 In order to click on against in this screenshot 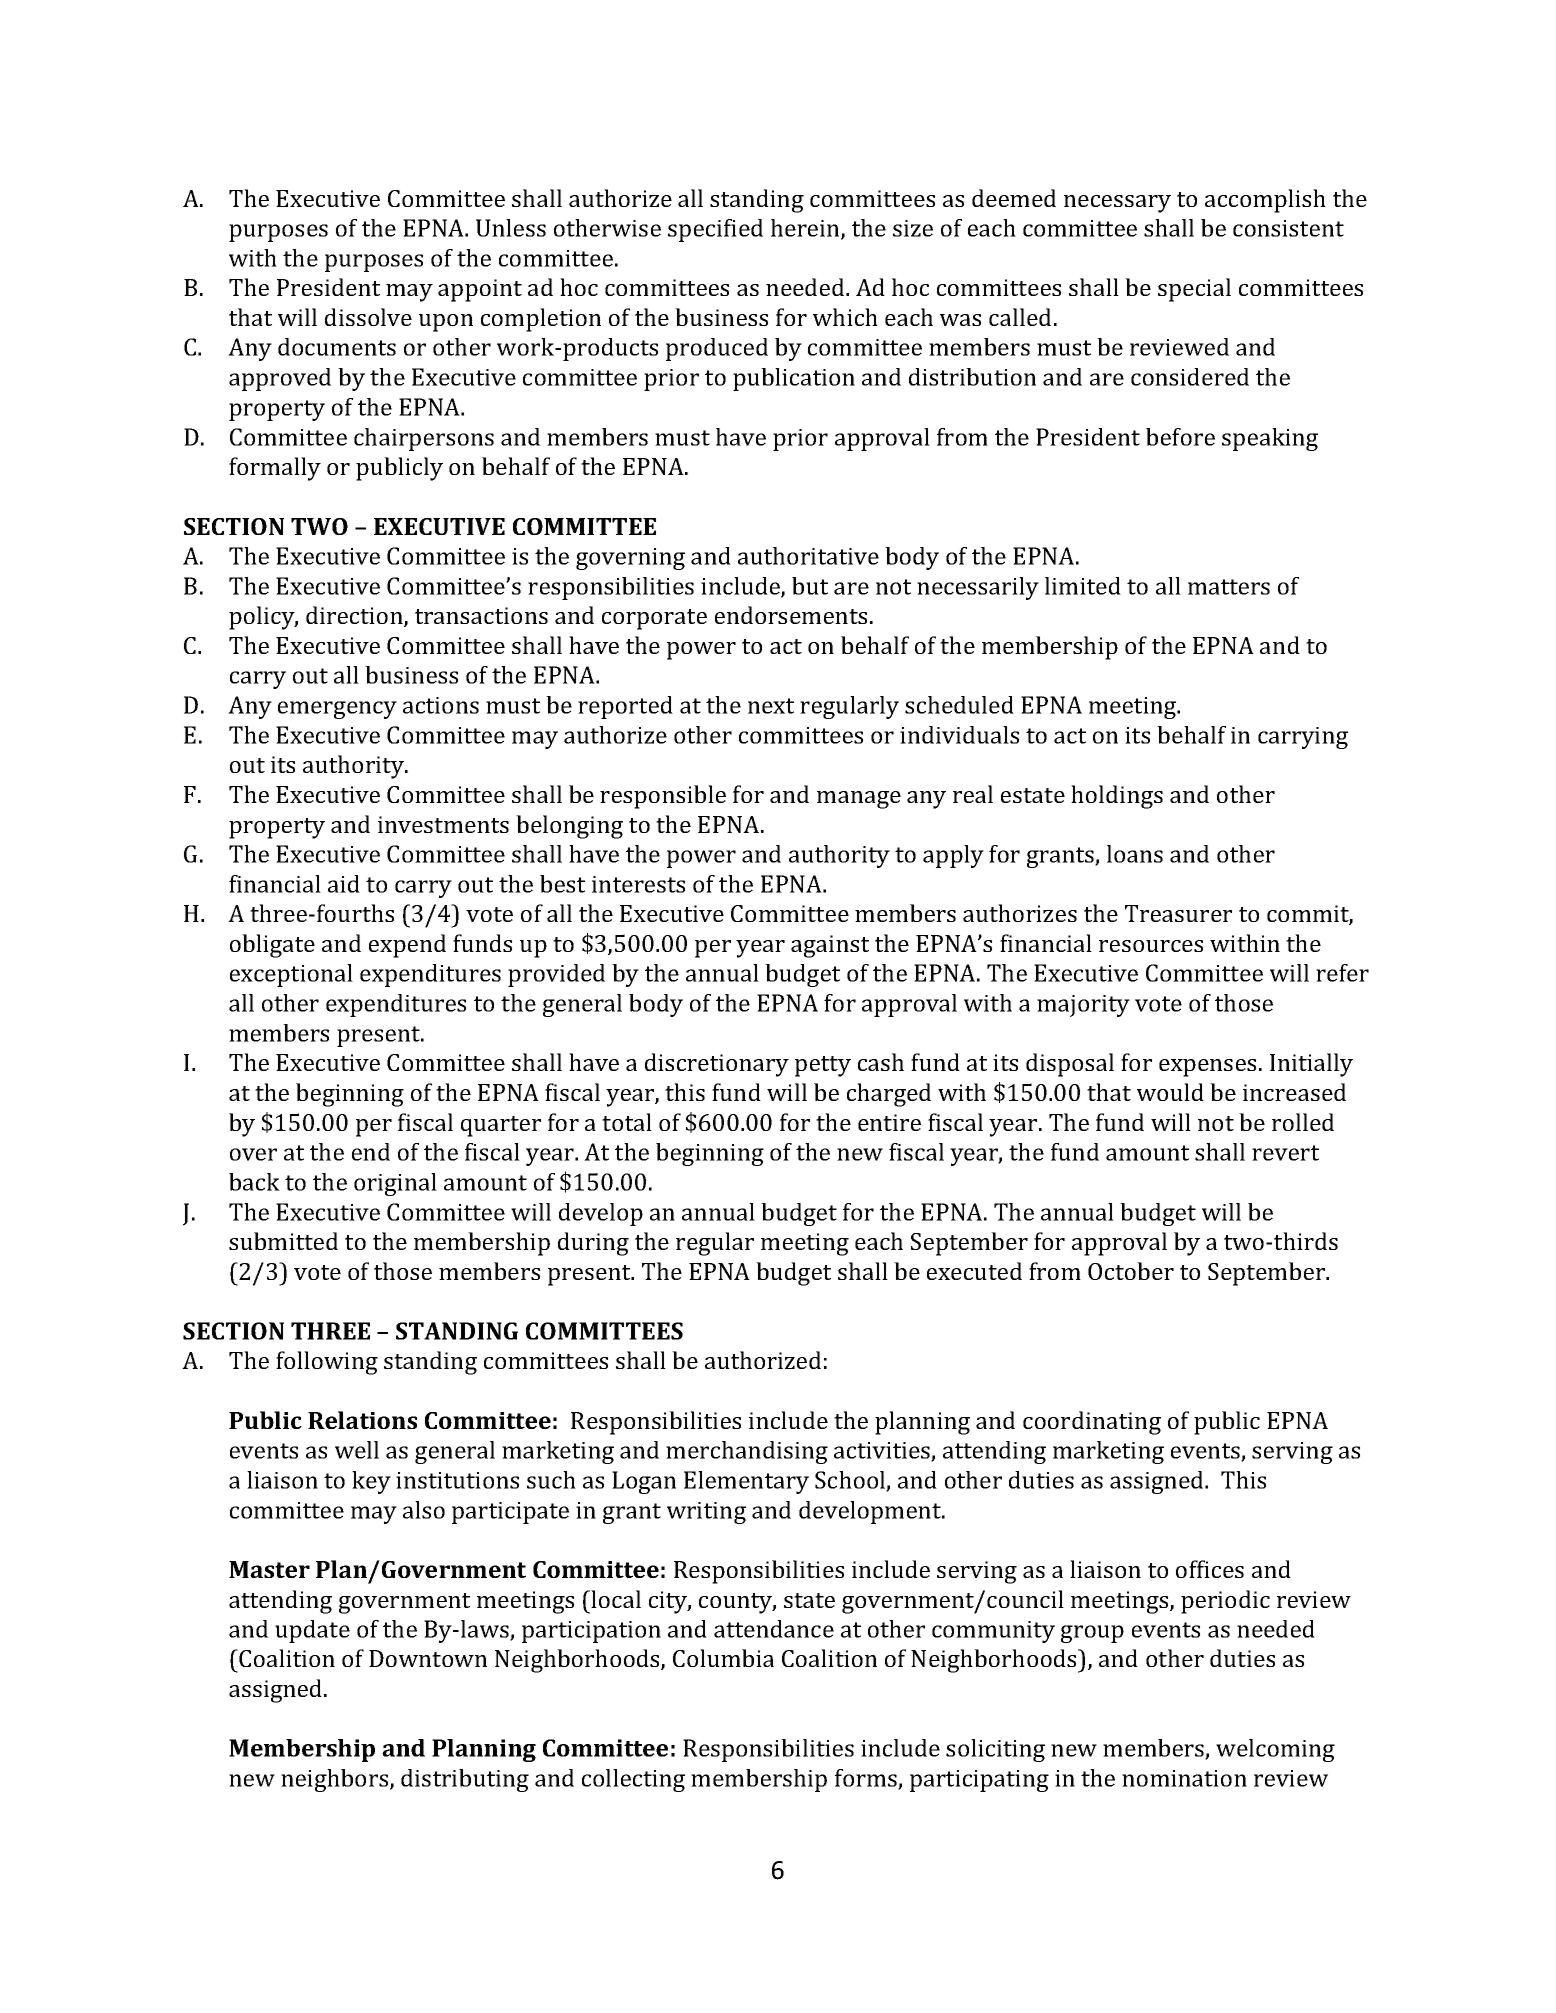, I will do `click(830, 946)`.
